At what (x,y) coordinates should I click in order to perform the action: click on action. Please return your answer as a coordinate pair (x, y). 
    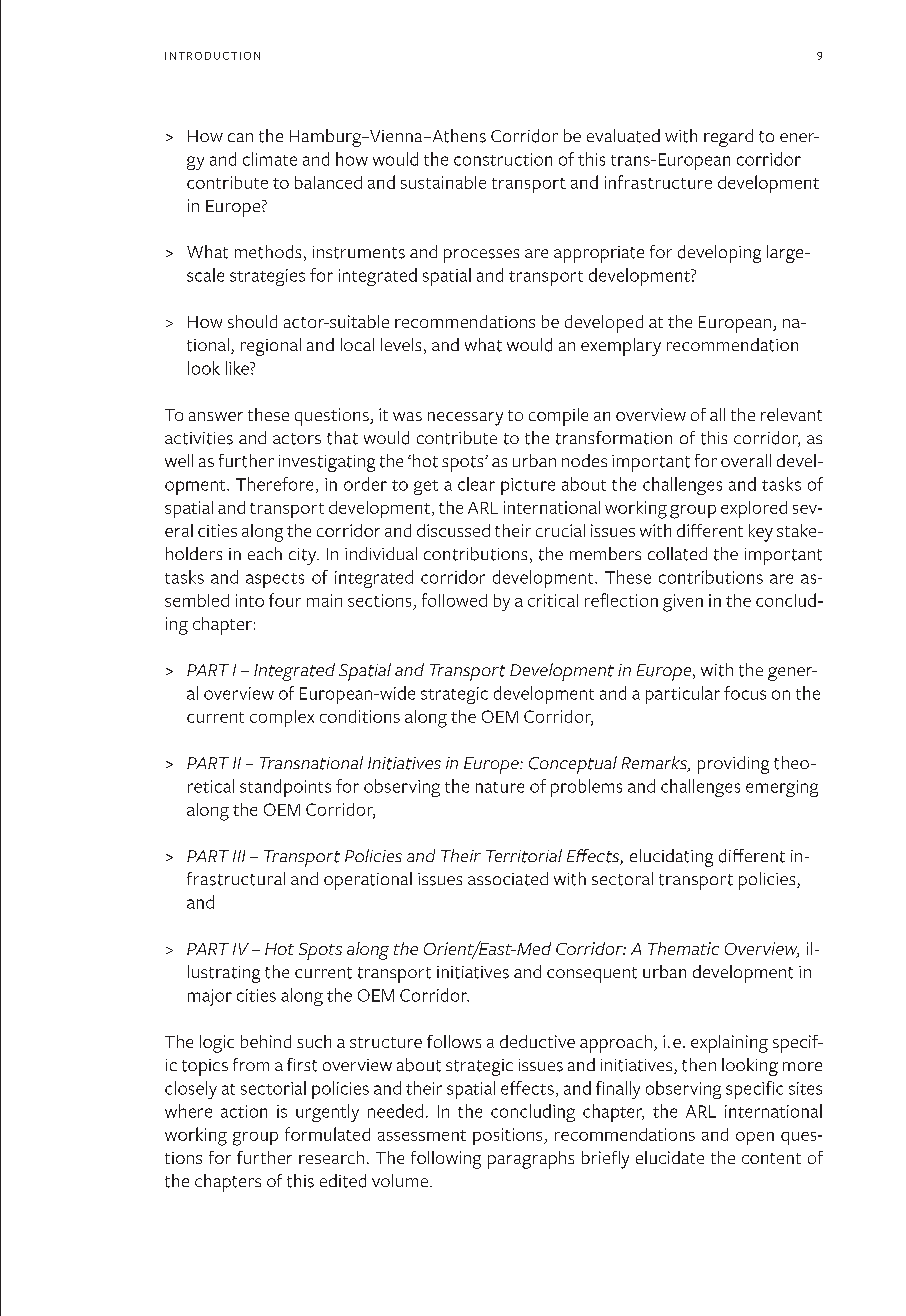
    Looking at the image, I should click on (244, 1111).
